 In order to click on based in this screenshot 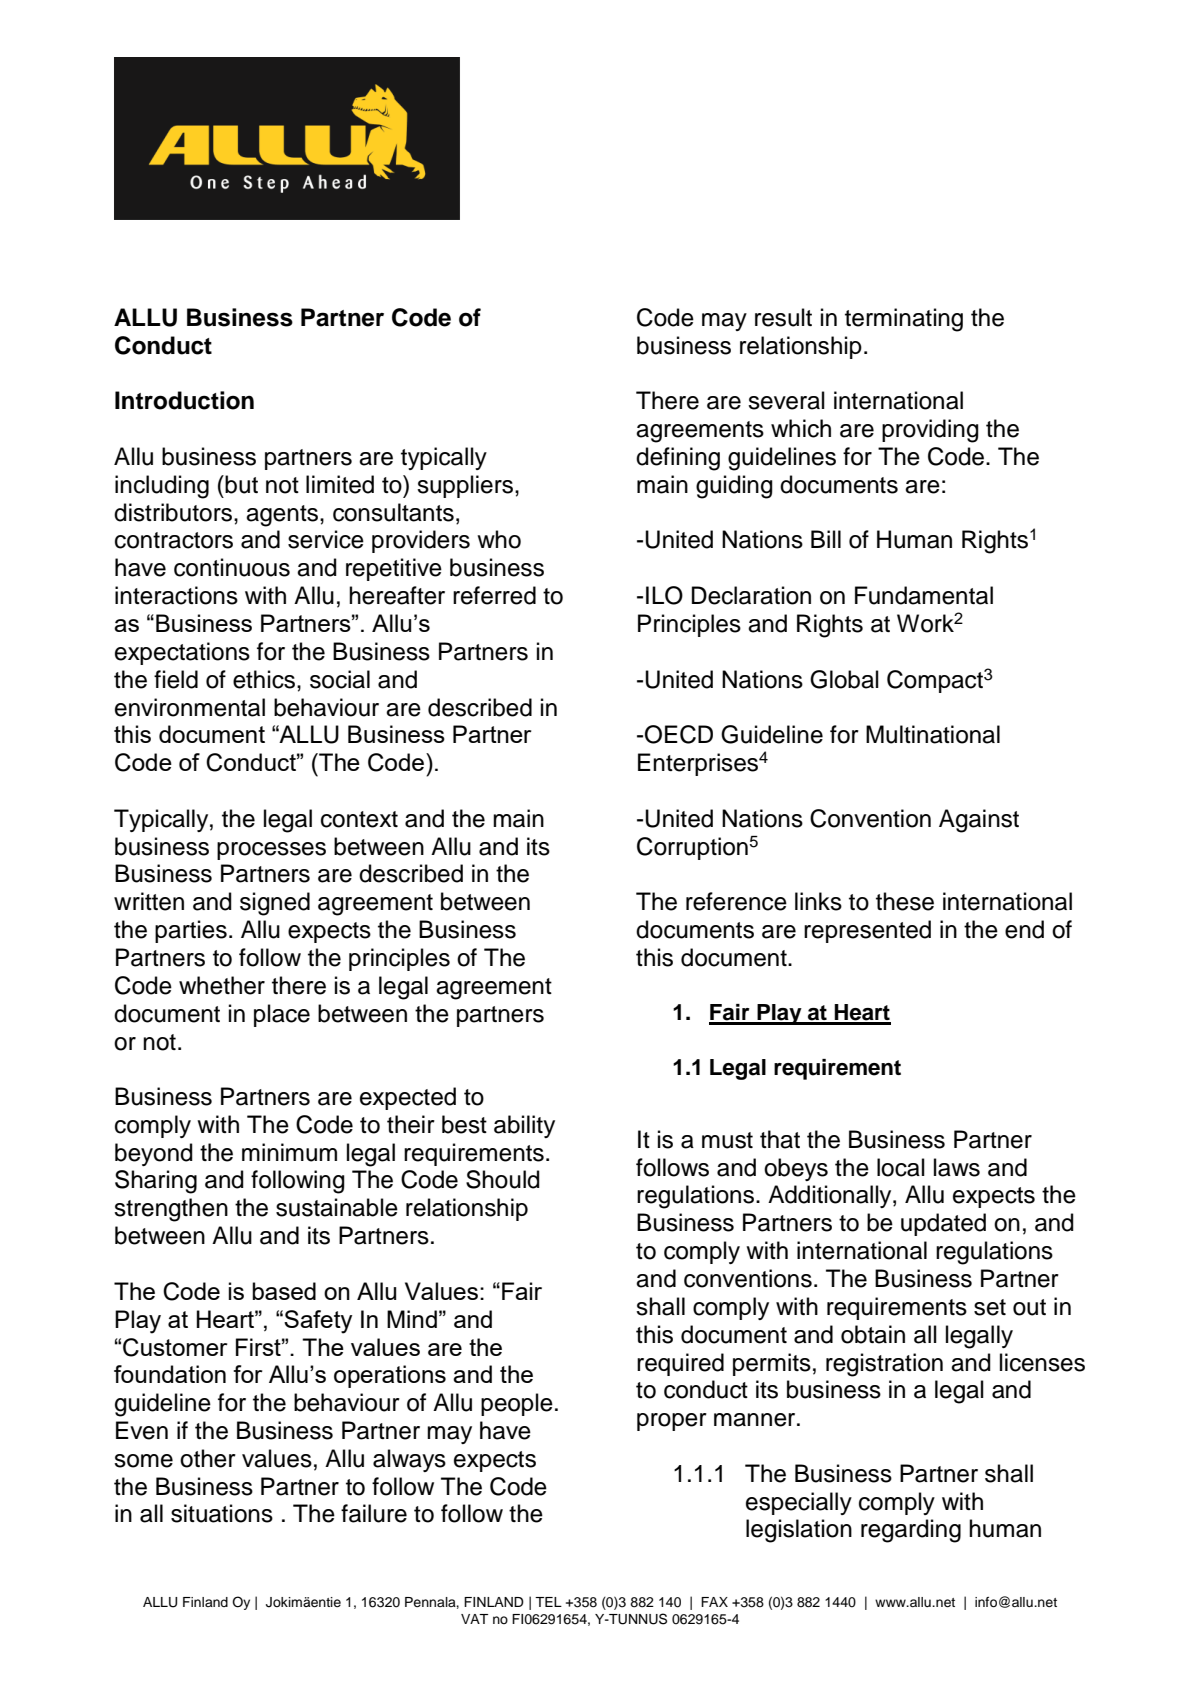, I will do `click(284, 1291)`.
